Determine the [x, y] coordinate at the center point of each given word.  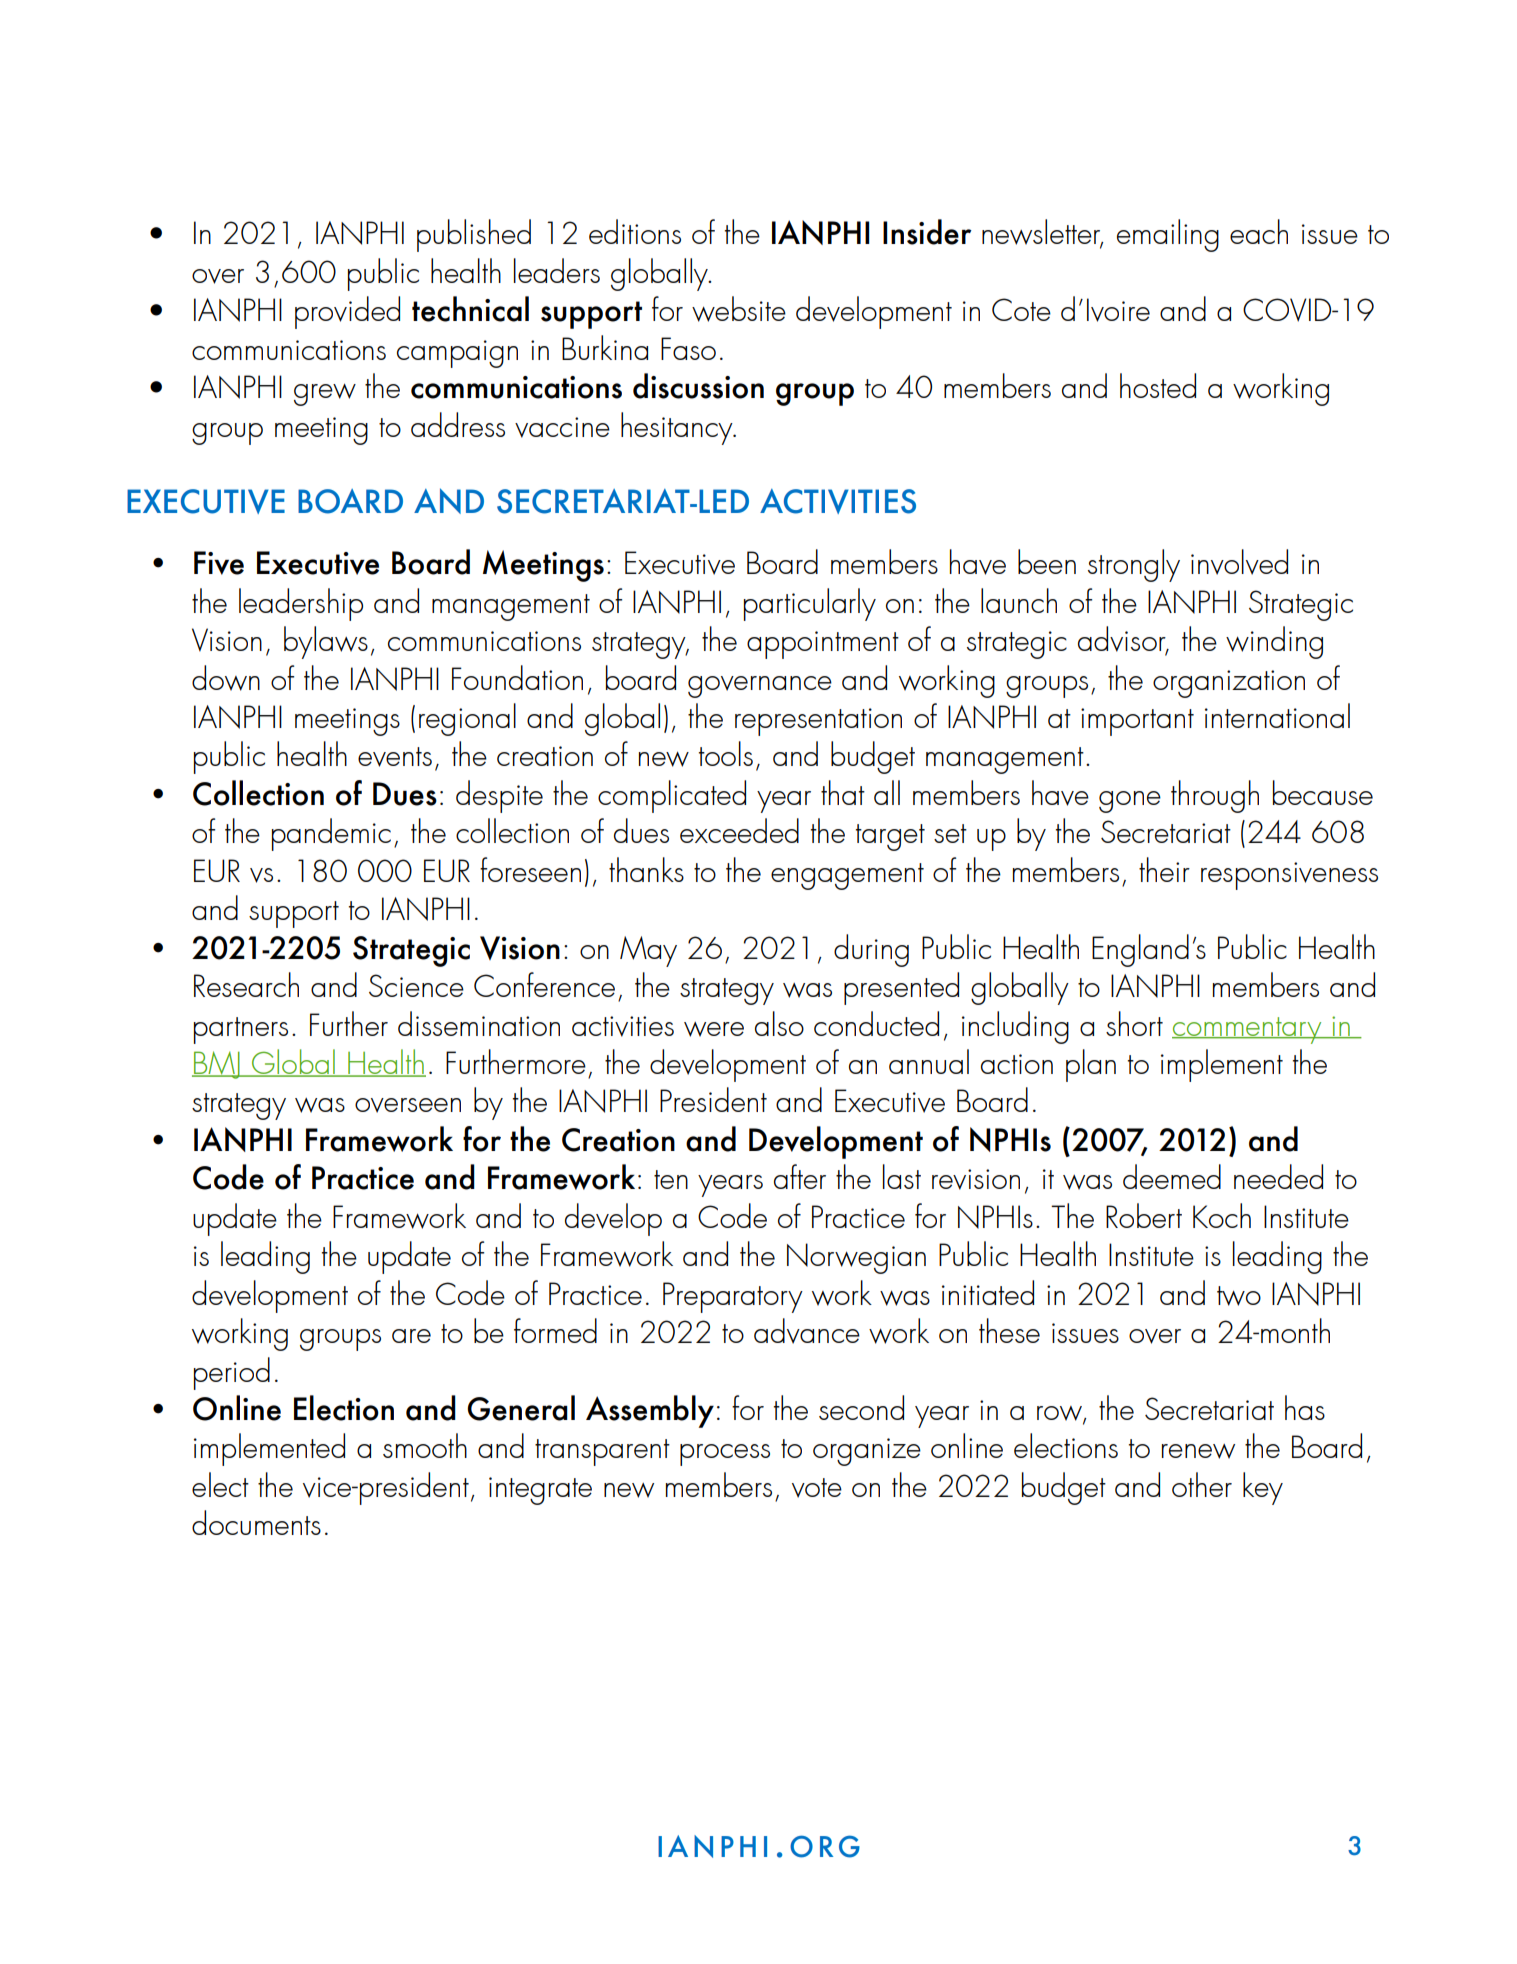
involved [1239, 562]
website [739, 309]
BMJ [217, 1065]
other [1202, 1484]
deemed [1172, 1176]
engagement [847, 876]
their [1164, 869]
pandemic [331, 834]
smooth [425, 1445]
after [800, 1176]
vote [817, 1488]
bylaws [326, 642]
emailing [1168, 235]
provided [347, 312]
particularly [810, 604]
